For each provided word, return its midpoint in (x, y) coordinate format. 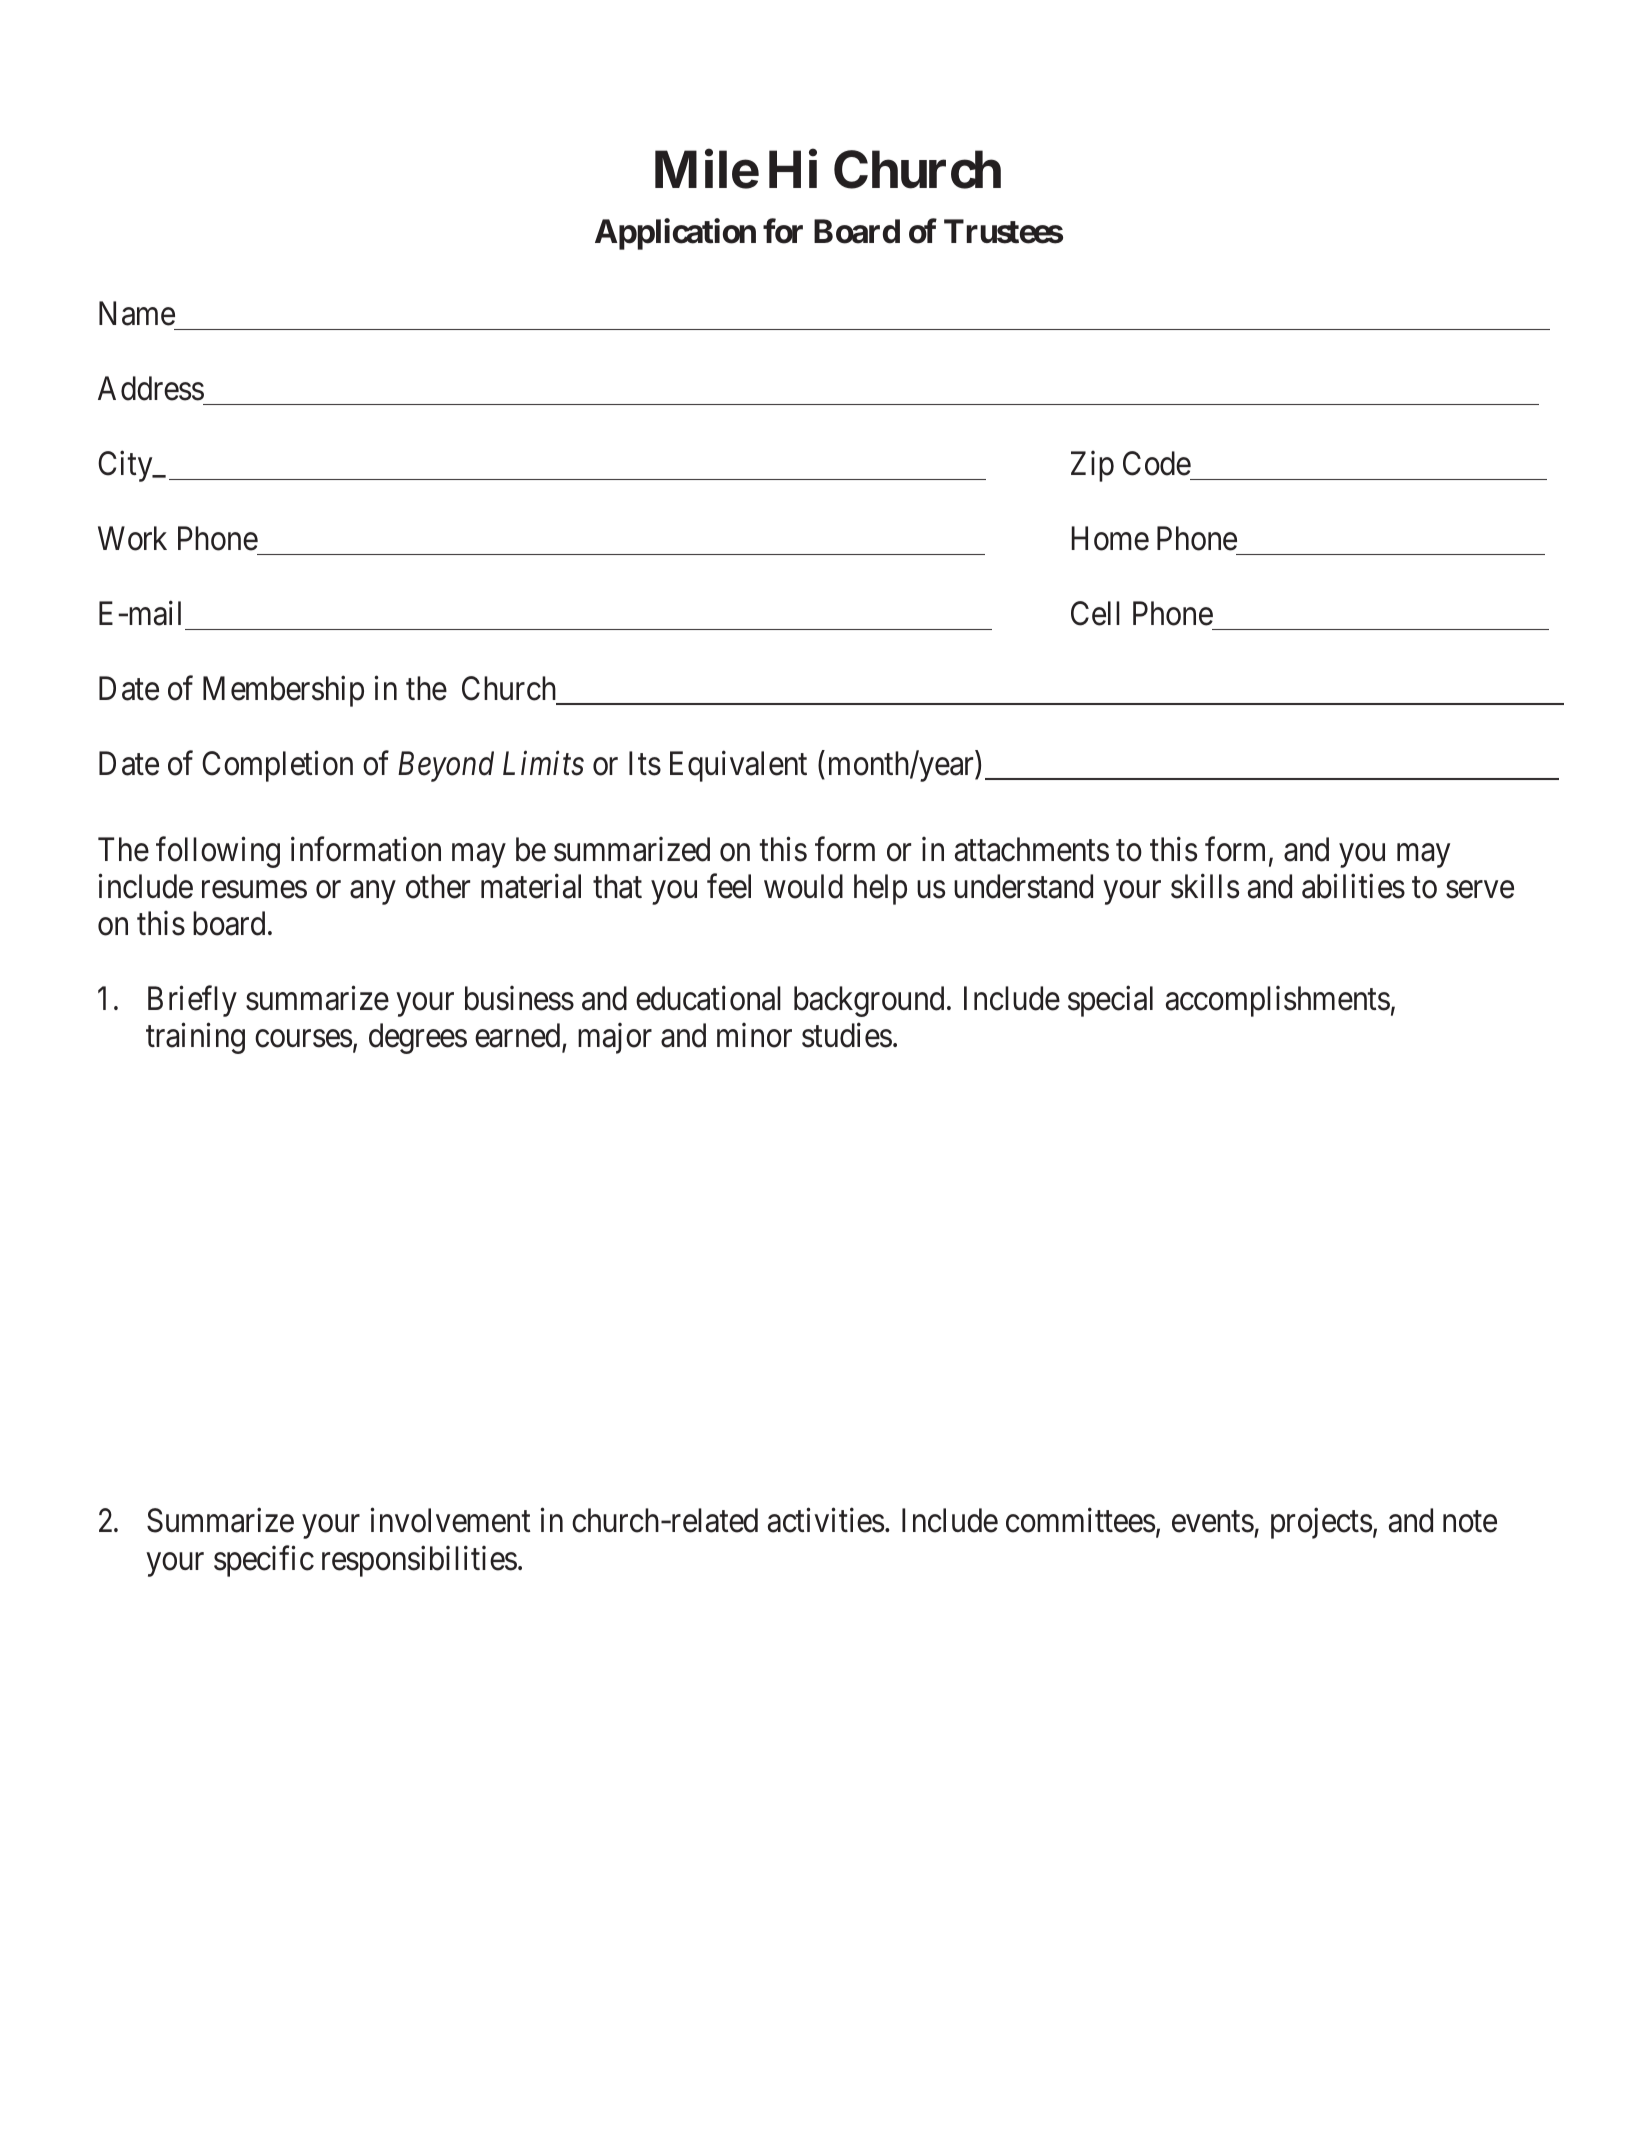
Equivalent (738, 766)
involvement (450, 1520)
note (1470, 1522)
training (195, 1038)
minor (754, 1035)
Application (675, 234)
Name (137, 314)
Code (1157, 463)
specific (264, 1561)
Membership (283, 691)
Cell (1095, 613)
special (1110, 1001)
